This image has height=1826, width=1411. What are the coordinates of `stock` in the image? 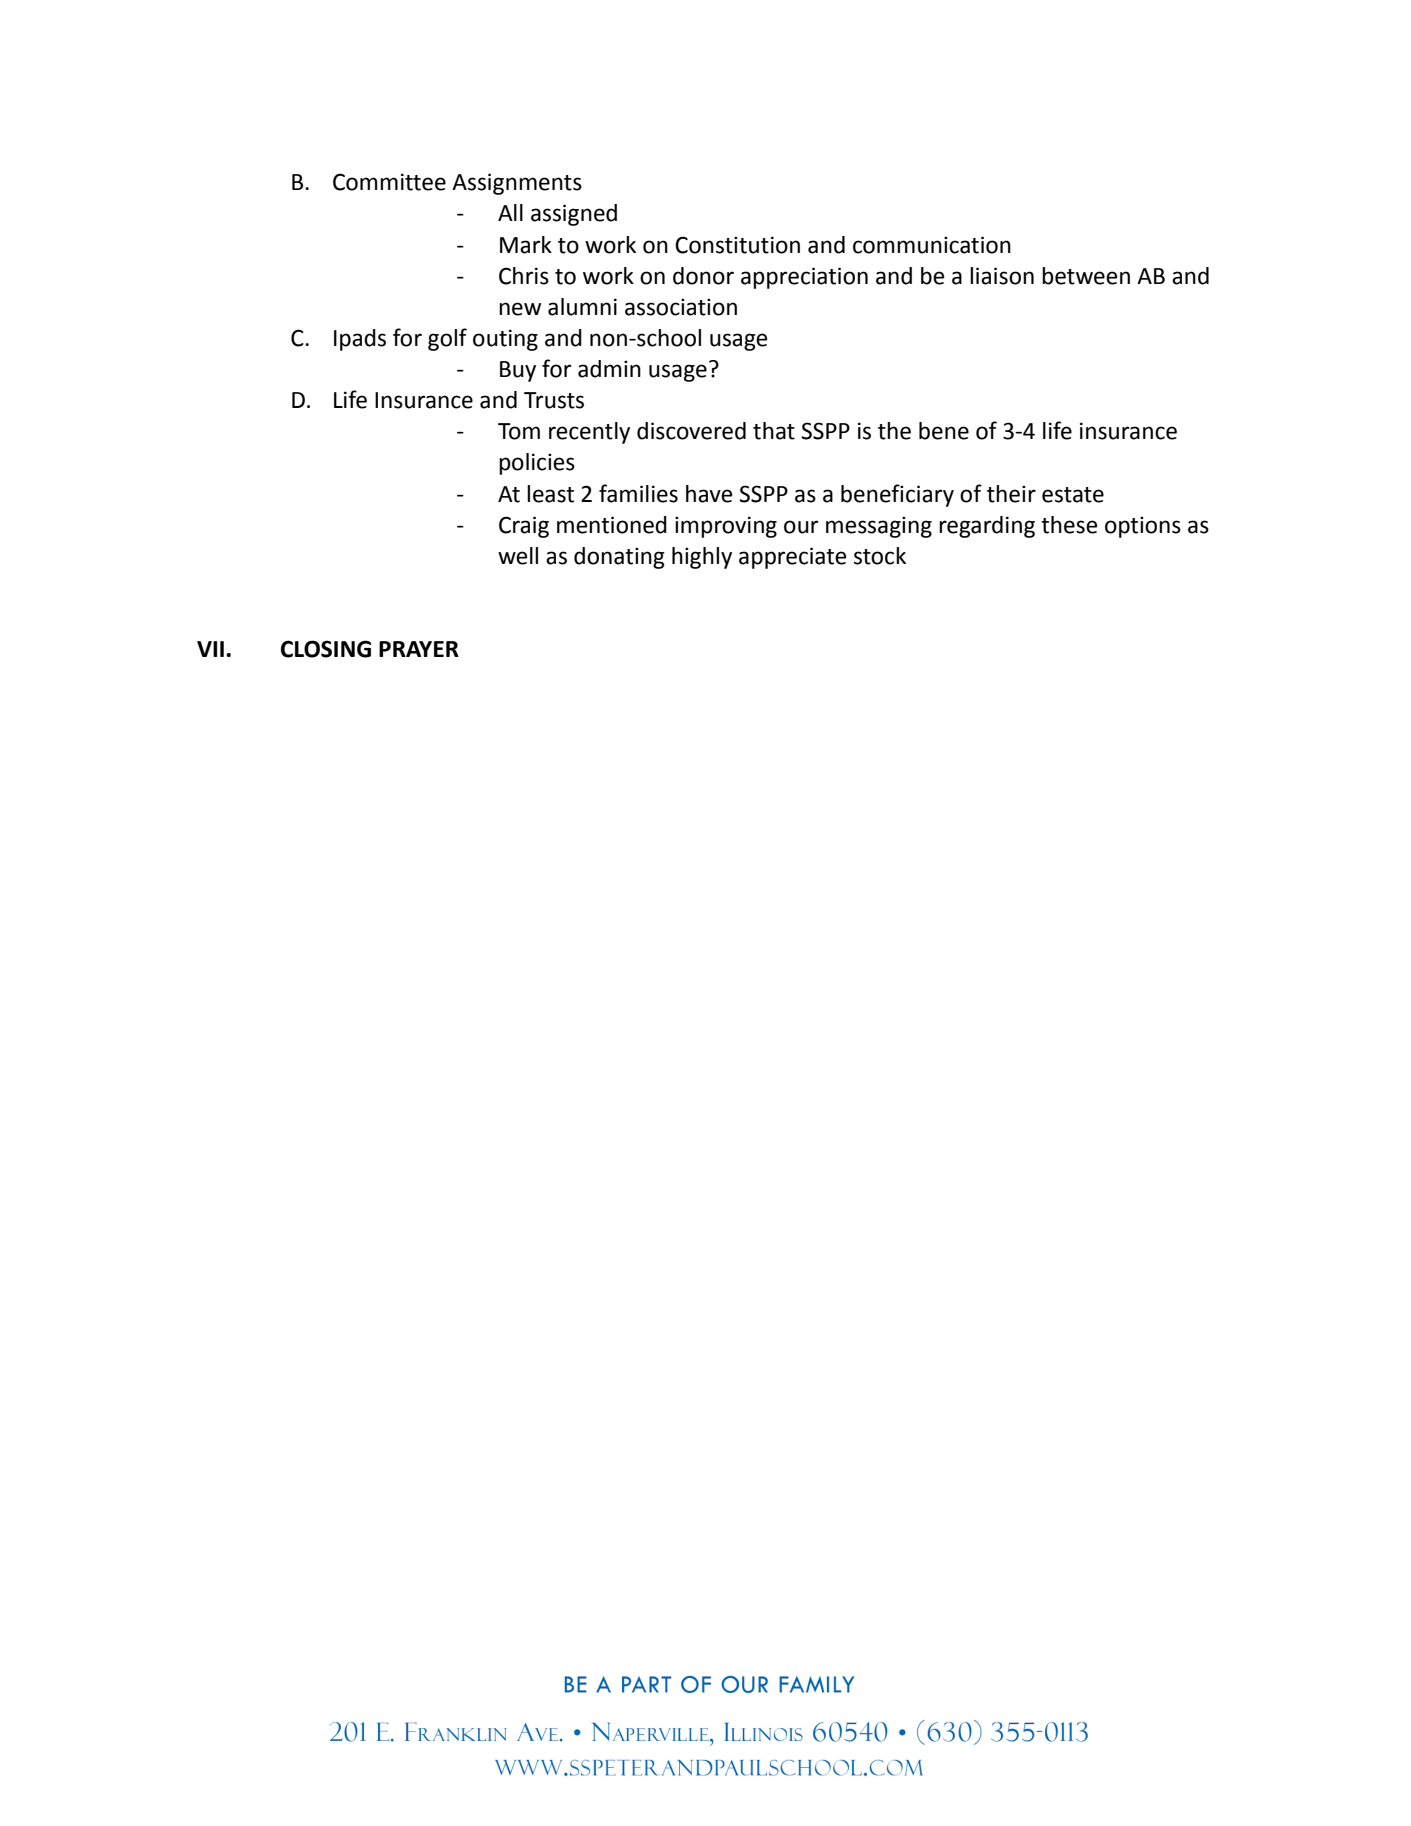 It's located at (880, 556).
